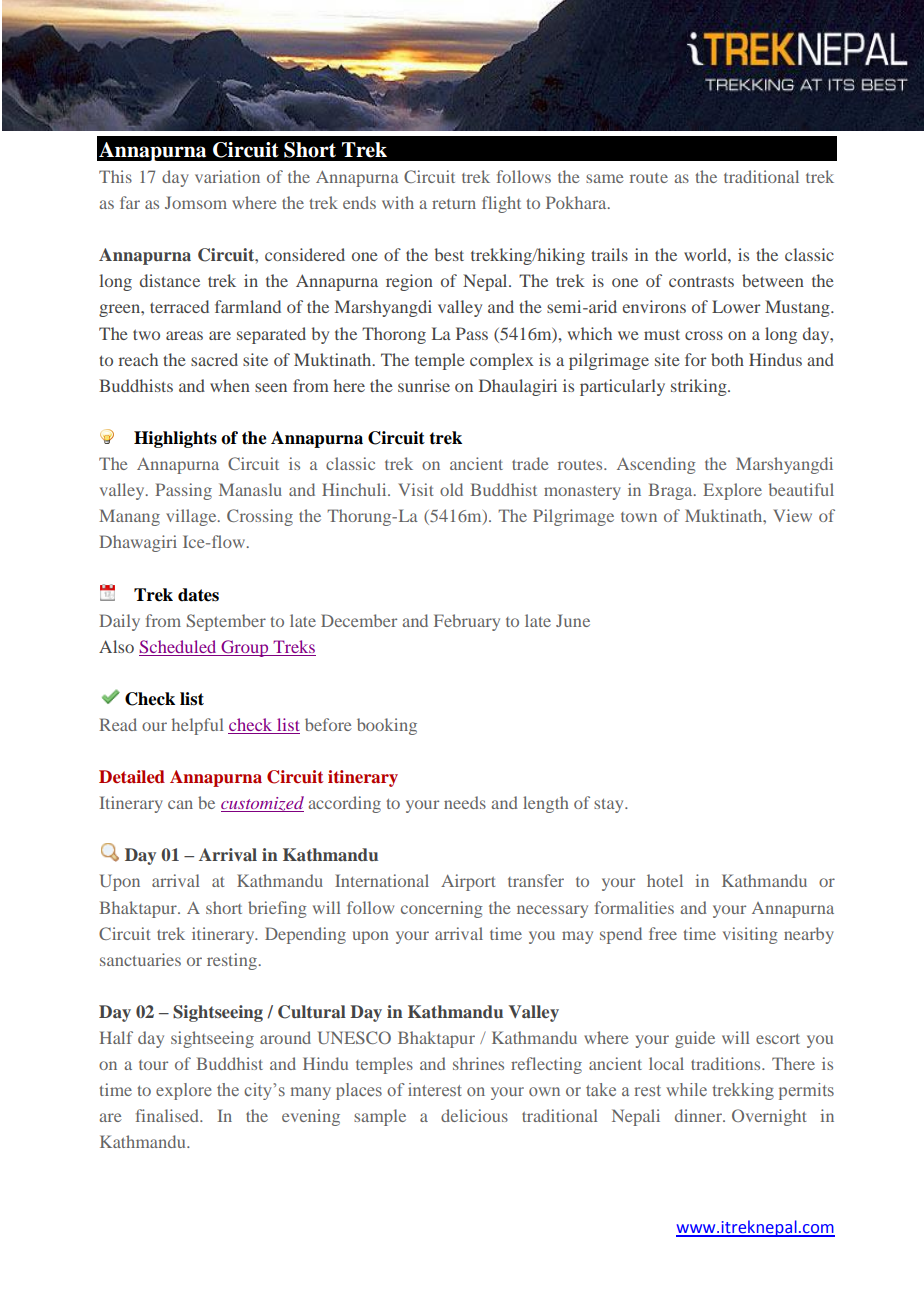 The height and width of the screenshot is (1307, 924). I want to click on February, so click(467, 622).
